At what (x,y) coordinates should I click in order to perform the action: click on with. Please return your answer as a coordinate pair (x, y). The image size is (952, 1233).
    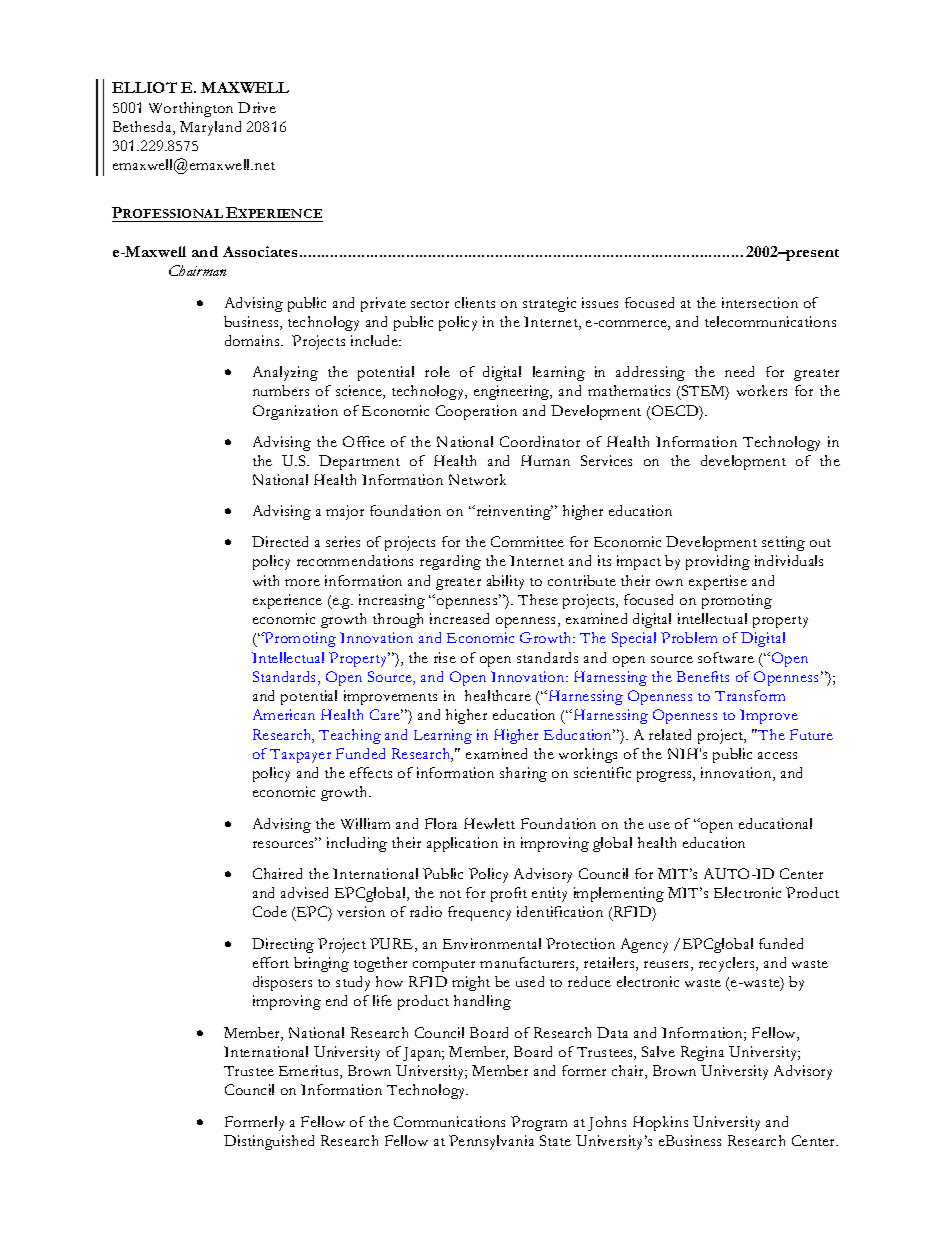
    Looking at the image, I should click on (266, 580).
